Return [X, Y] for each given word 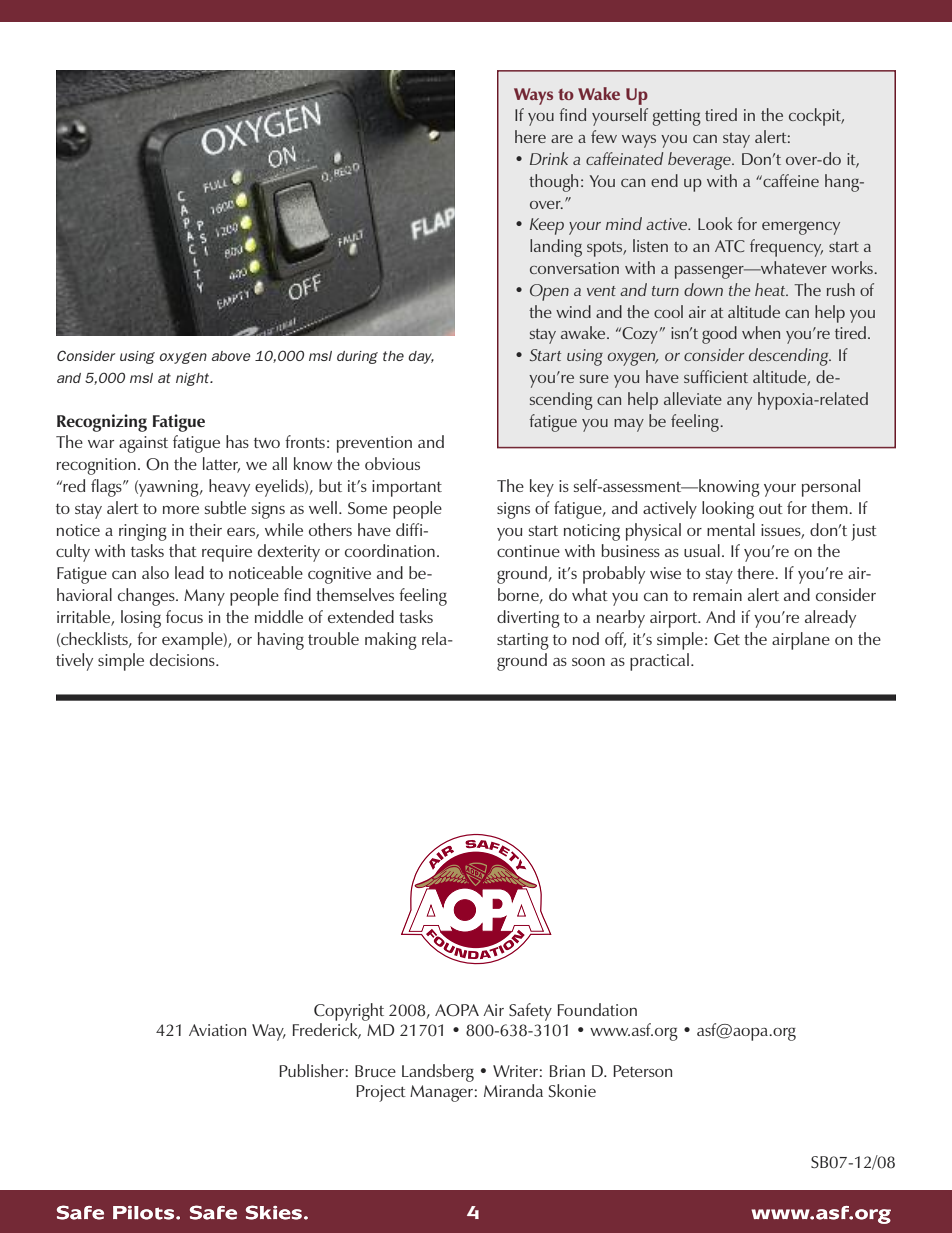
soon [588, 661]
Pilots [143, 1213]
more [181, 509]
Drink [549, 158]
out [771, 508]
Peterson [642, 1071]
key [542, 488]
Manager [441, 1093]
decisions [183, 659]
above [231, 356]
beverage [700, 161]
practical [659, 662]
